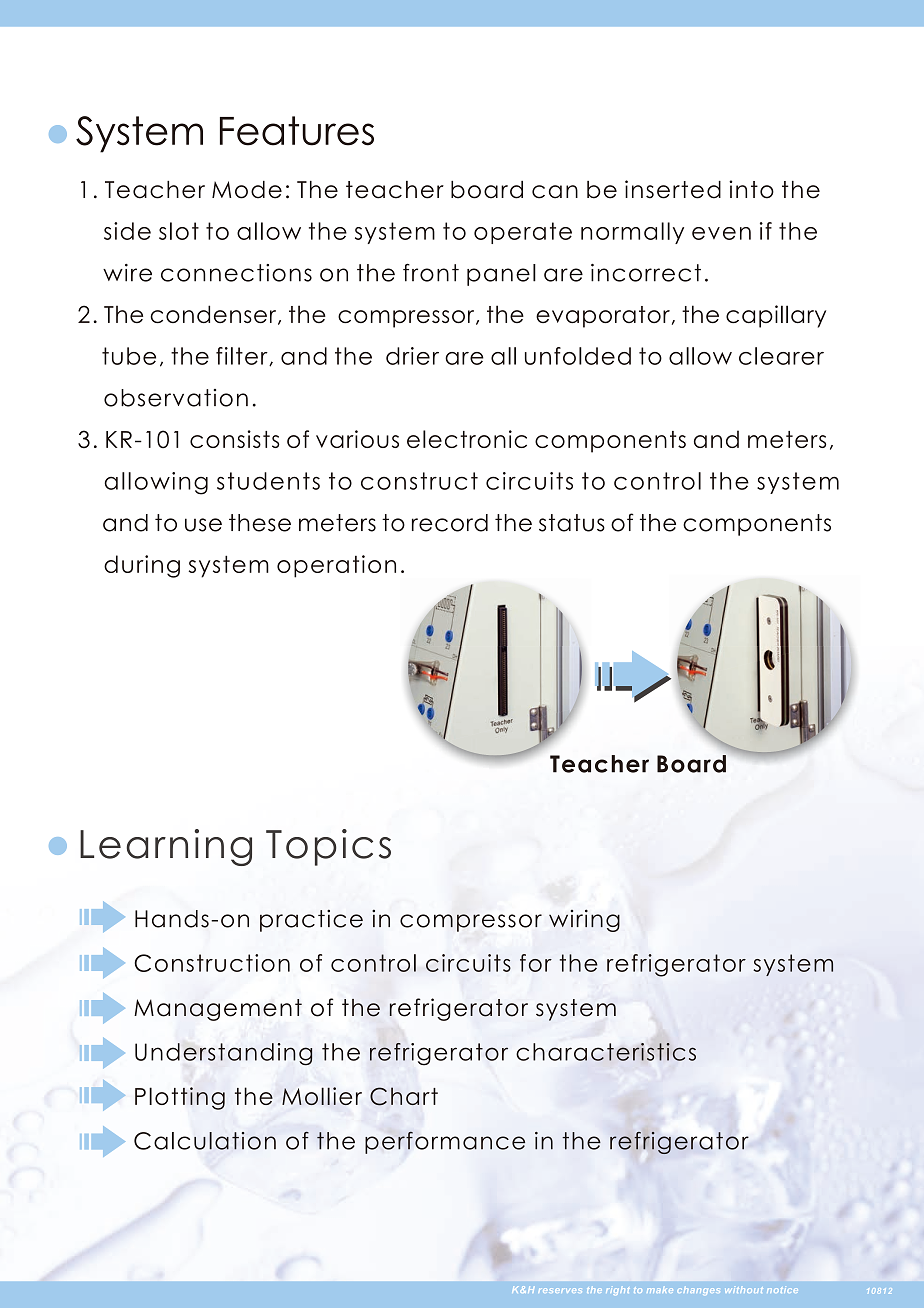 The width and height of the page is (924, 1308). What do you see at coordinates (560, 1290) in the page?
I see `reserves` at bounding box center [560, 1290].
